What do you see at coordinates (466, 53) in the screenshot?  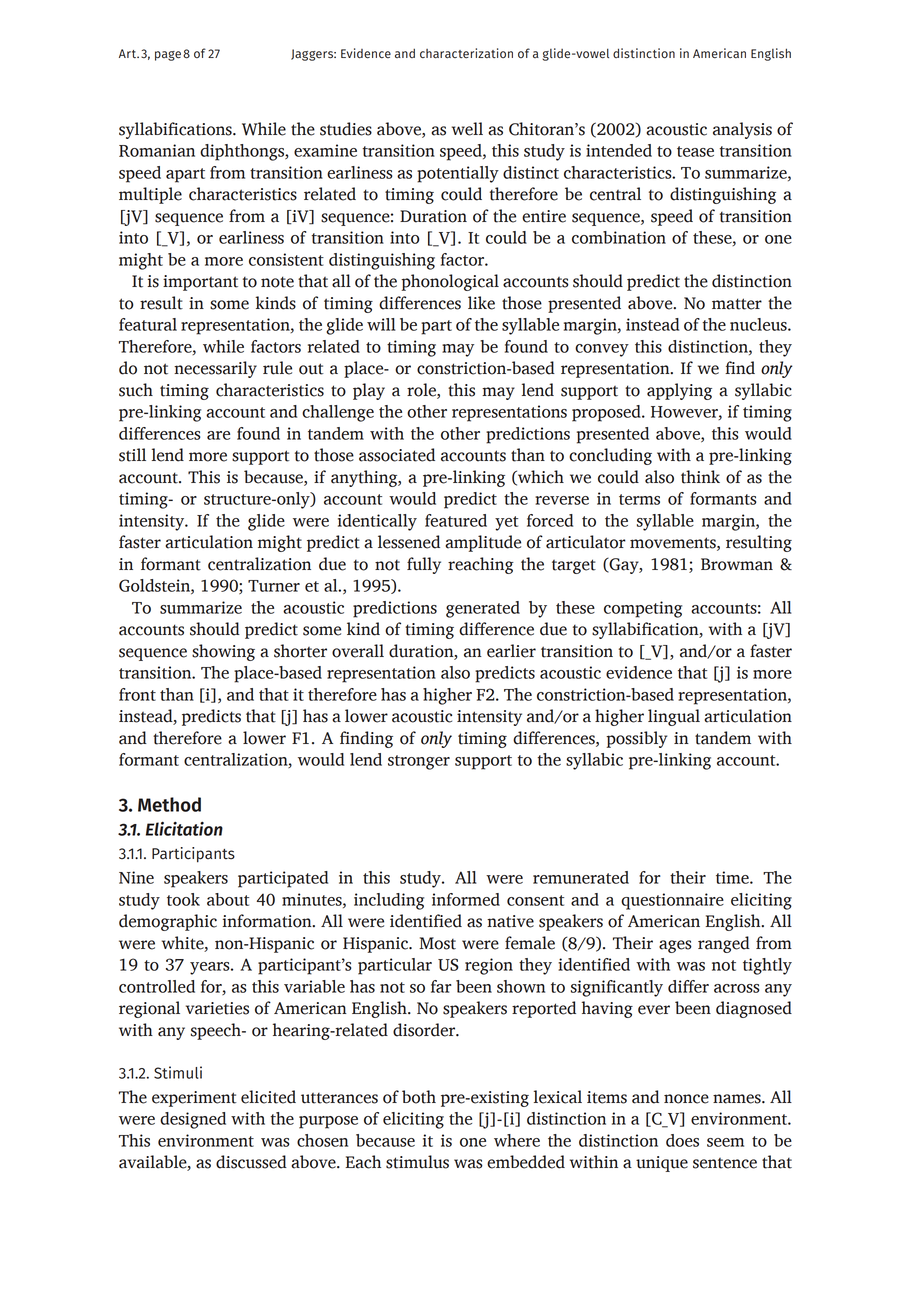 I see `characterization` at bounding box center [466, 53].
